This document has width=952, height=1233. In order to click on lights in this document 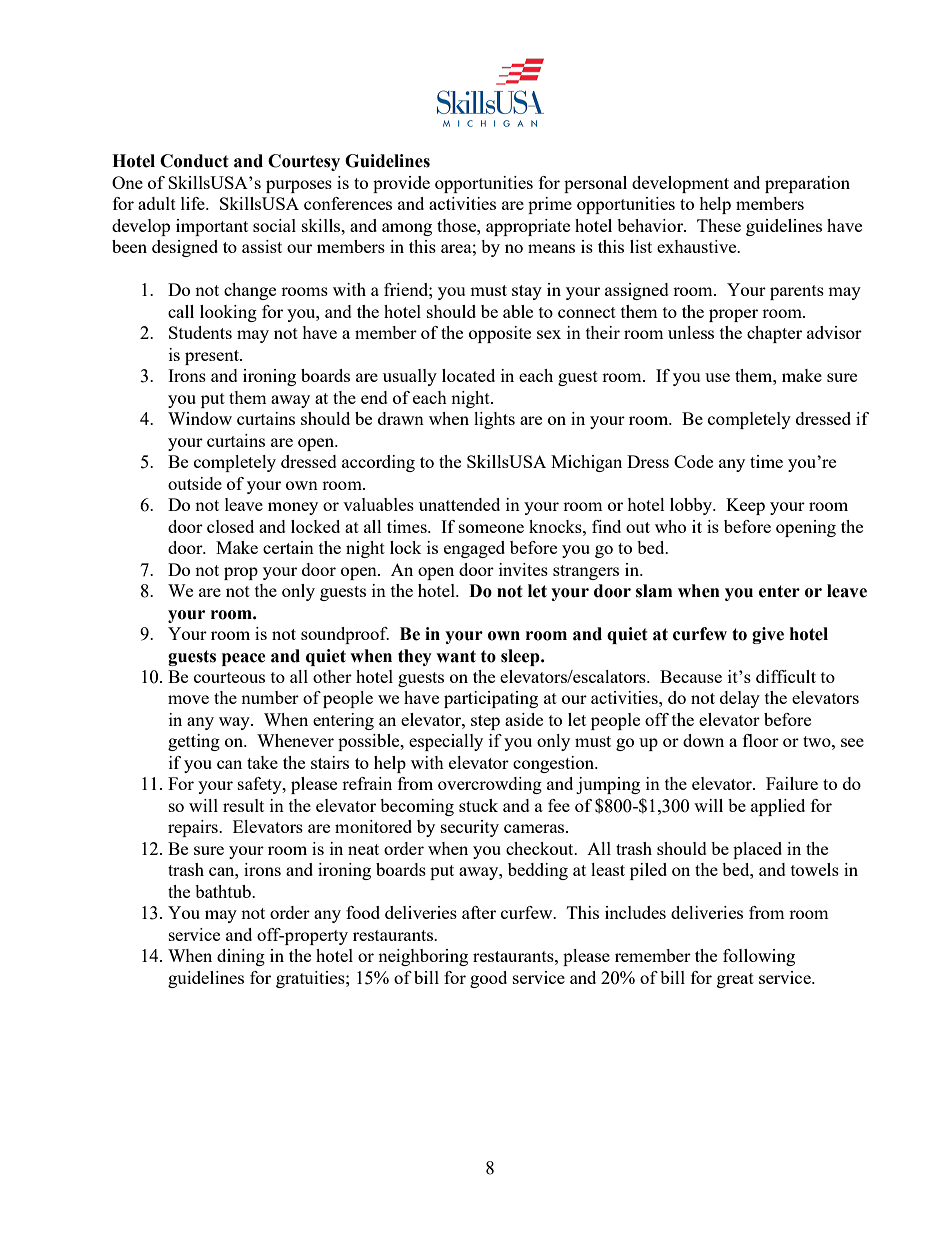, I will do `click(494, 420)`.
